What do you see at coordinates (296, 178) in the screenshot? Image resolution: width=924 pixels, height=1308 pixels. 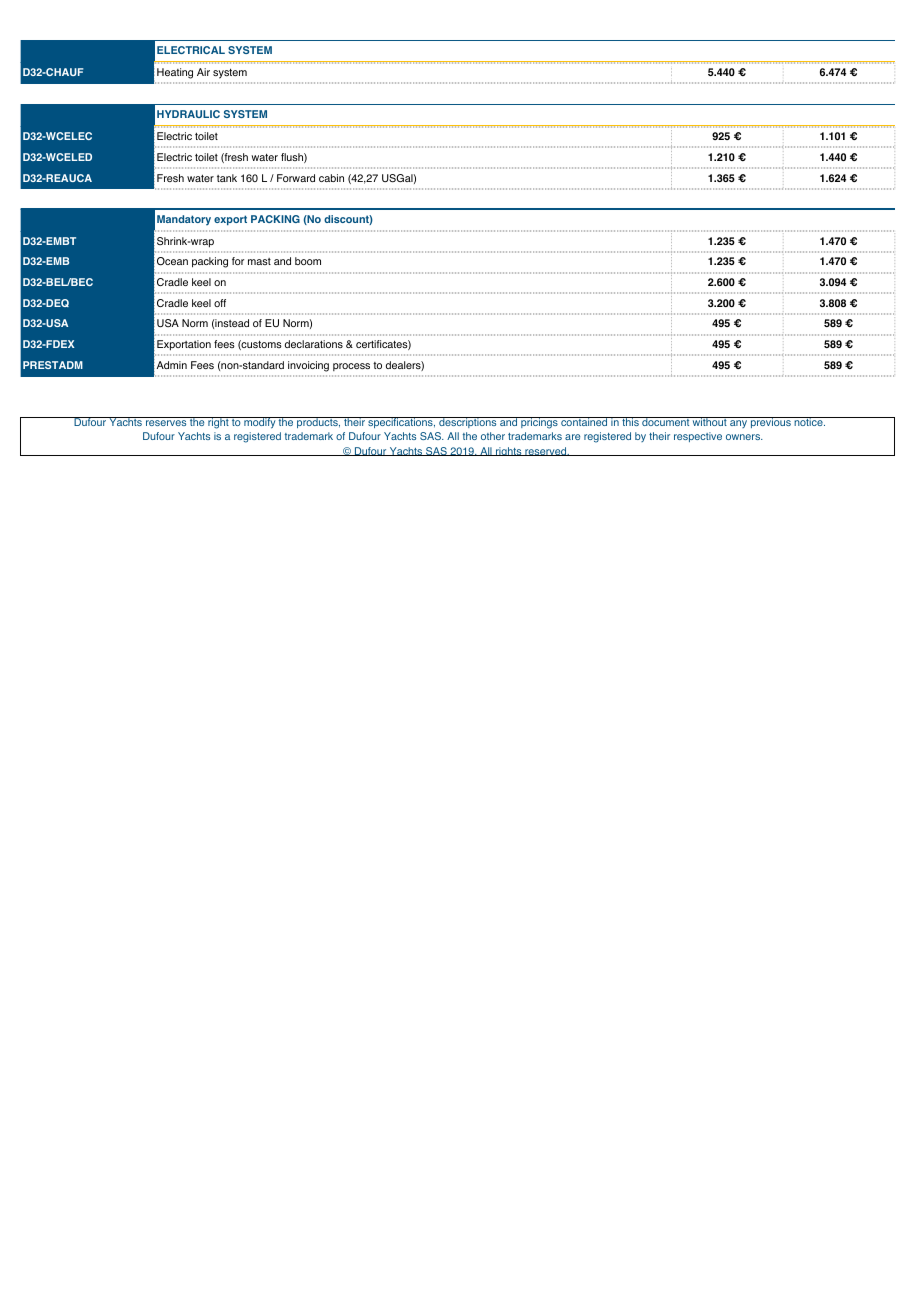 I see `Forward` at bounding box center [296, 178].
